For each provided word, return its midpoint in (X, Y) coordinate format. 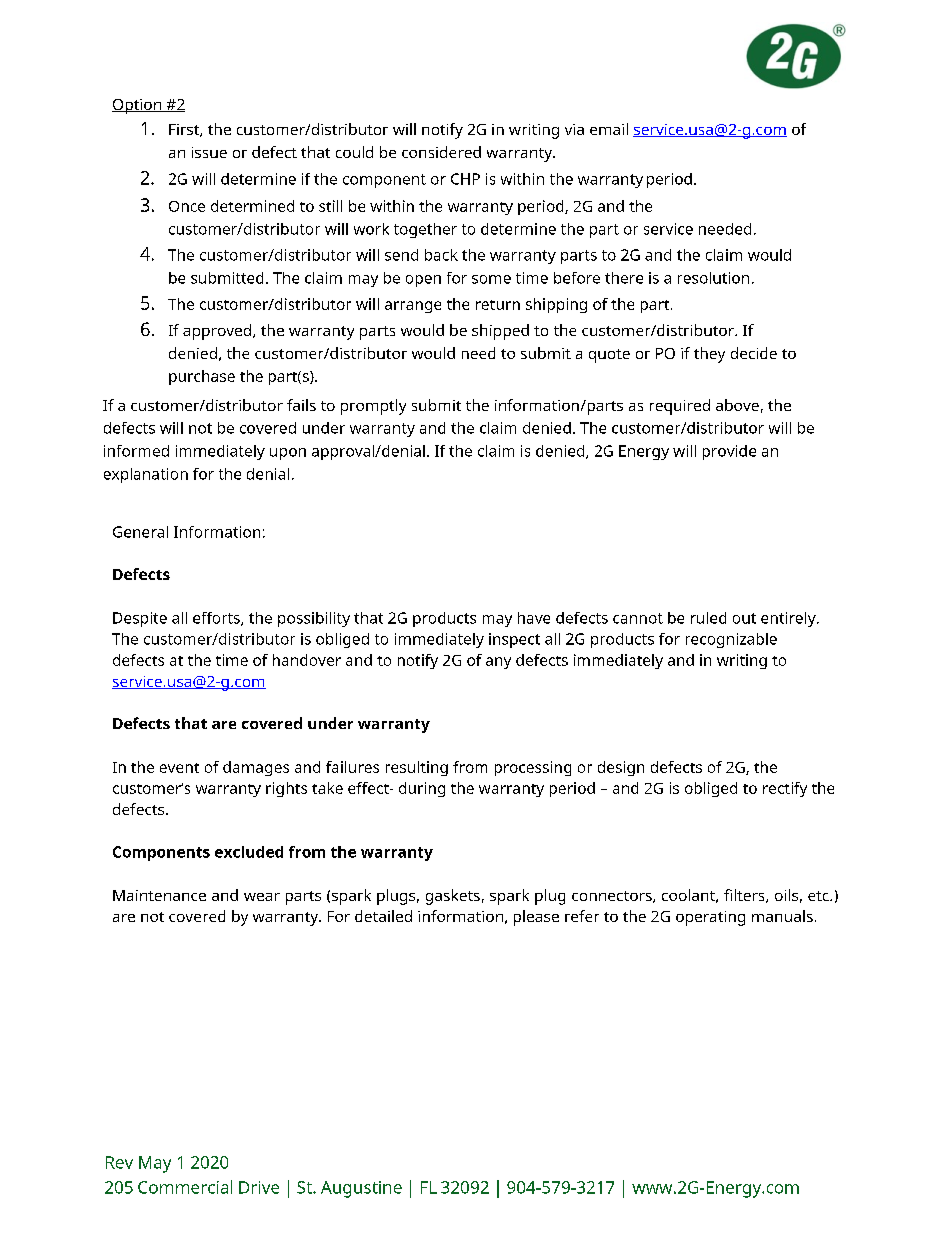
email (609, 129)
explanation (146, 475)
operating (710, 918)
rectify (785, 789)
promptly (373, 407)
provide (729, 452)
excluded (249, 852)
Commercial (185, 1187)
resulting (417, 768)
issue (209, 152)
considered (441, 152)
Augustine (361, 1189)
